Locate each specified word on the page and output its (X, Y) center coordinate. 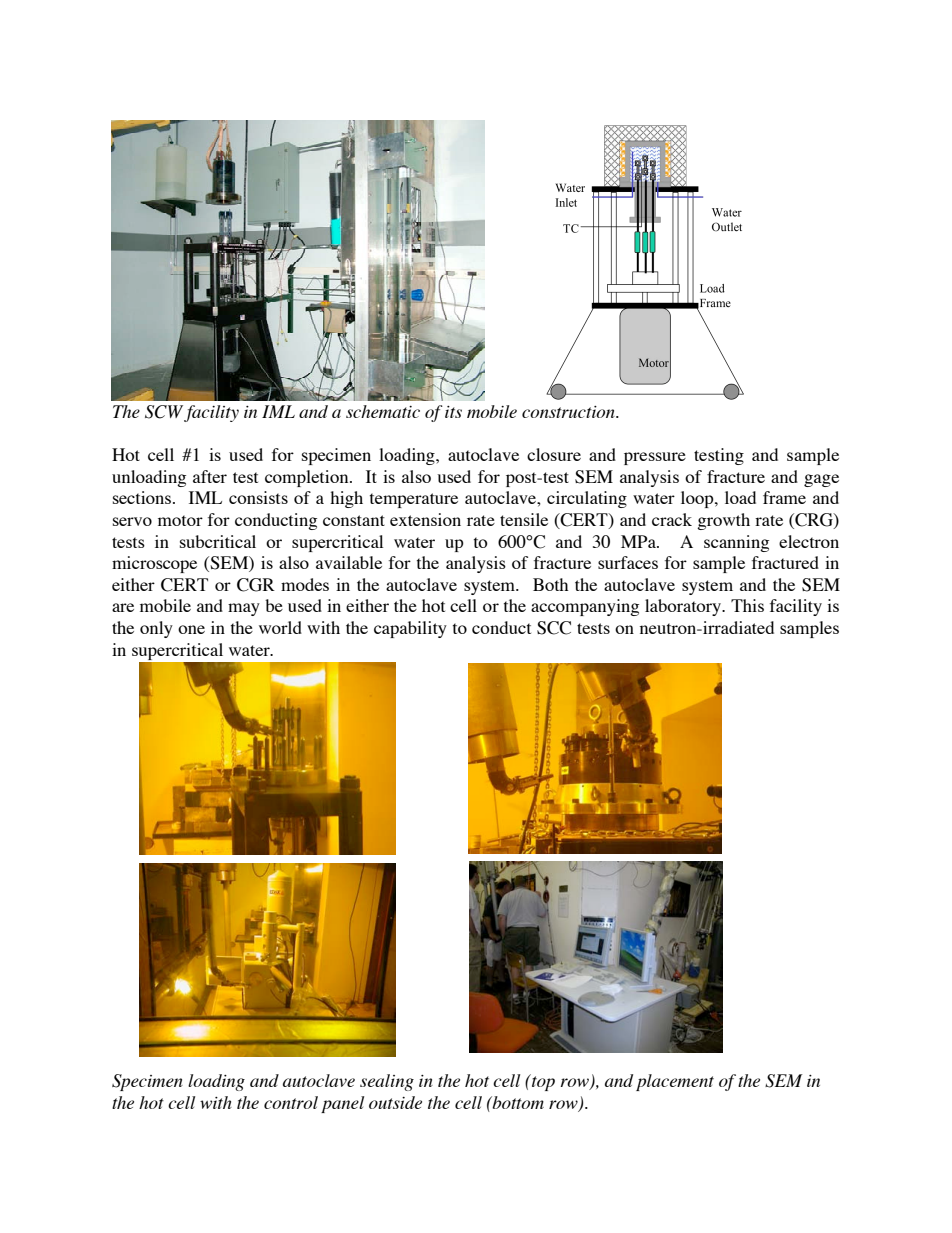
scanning (736, 543)
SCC (554, 628)
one (191, 629)
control (291, 1102)
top (542, 1082)
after (210, 476)
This (747, 605)
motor (180, 520)
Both (550, 584)
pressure (655, 458)
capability (410, 629)
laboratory (684, 607)
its (453, 412)
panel (342, 1104)
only (156, 629)
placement (675, 1082)
